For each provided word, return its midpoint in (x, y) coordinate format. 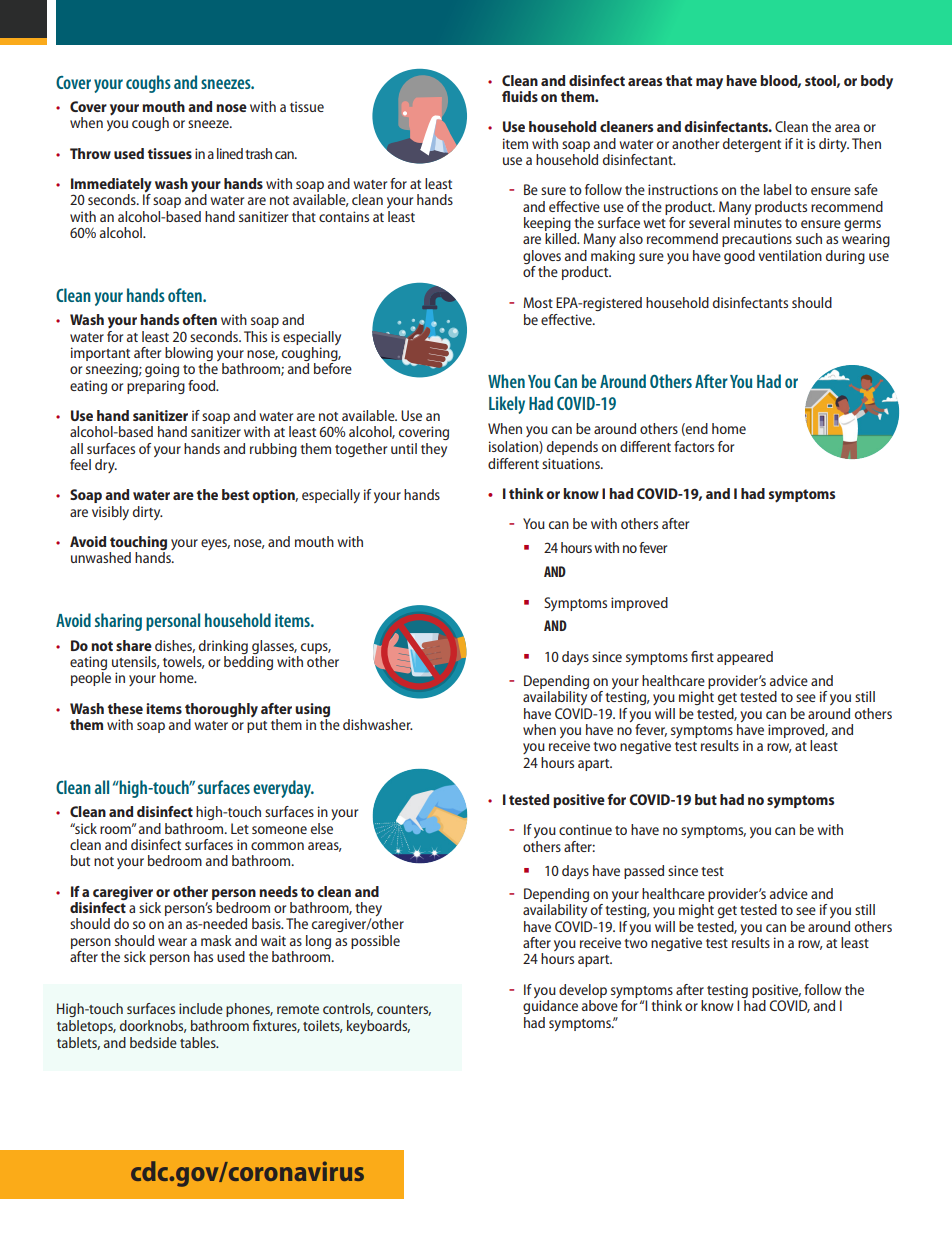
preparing (156, 387)
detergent (752, 145)
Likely (507, 405)
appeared (745, 658)
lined (230, 153)
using (312, 710)
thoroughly (221, 711)
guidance (550, 1007)
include (201, 1008)
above (600, 1005)
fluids (520, 96)
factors (694, 446)
